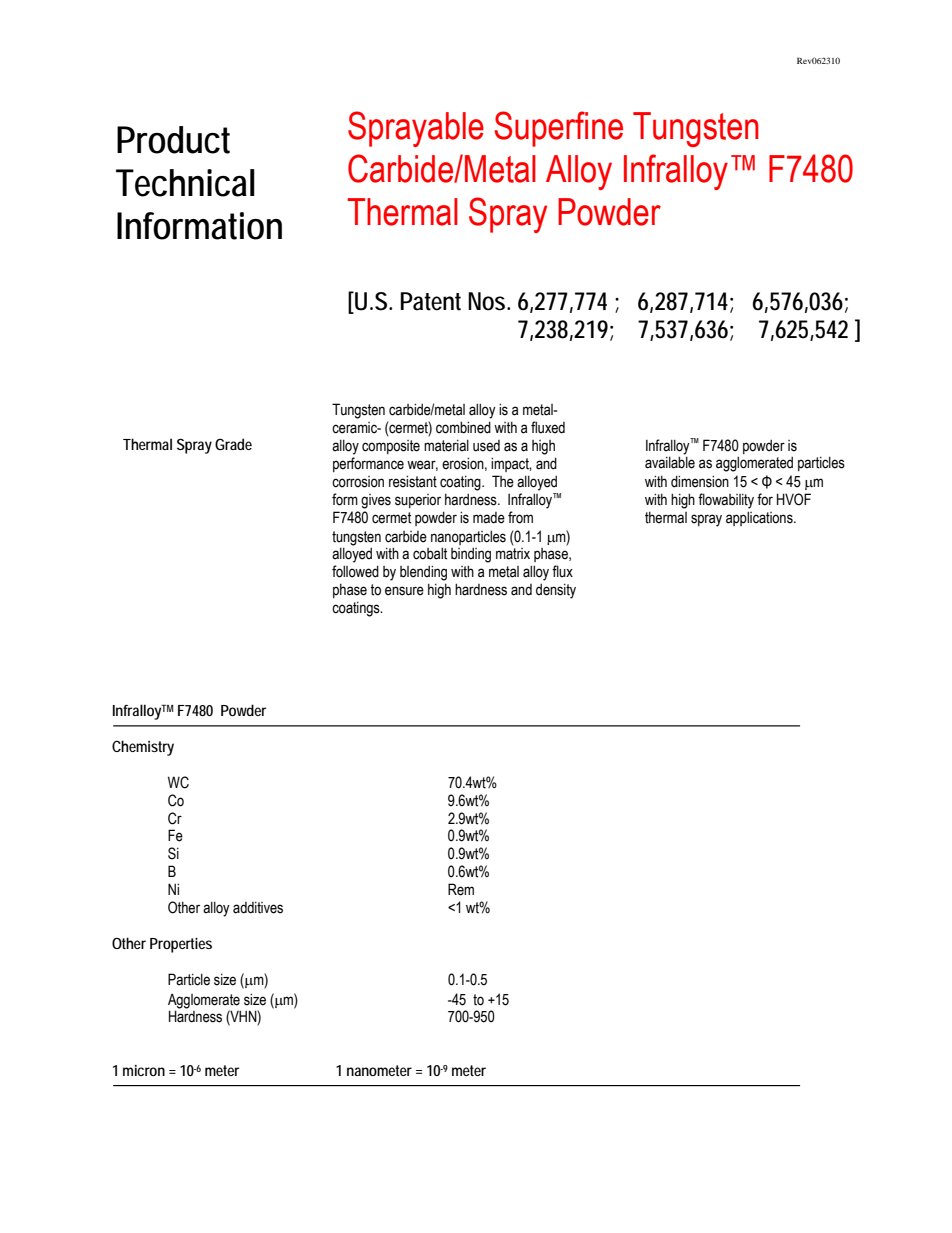  Describe the element at coordinates (233, 444) in the screenshot. I see `Grade` at that location.
